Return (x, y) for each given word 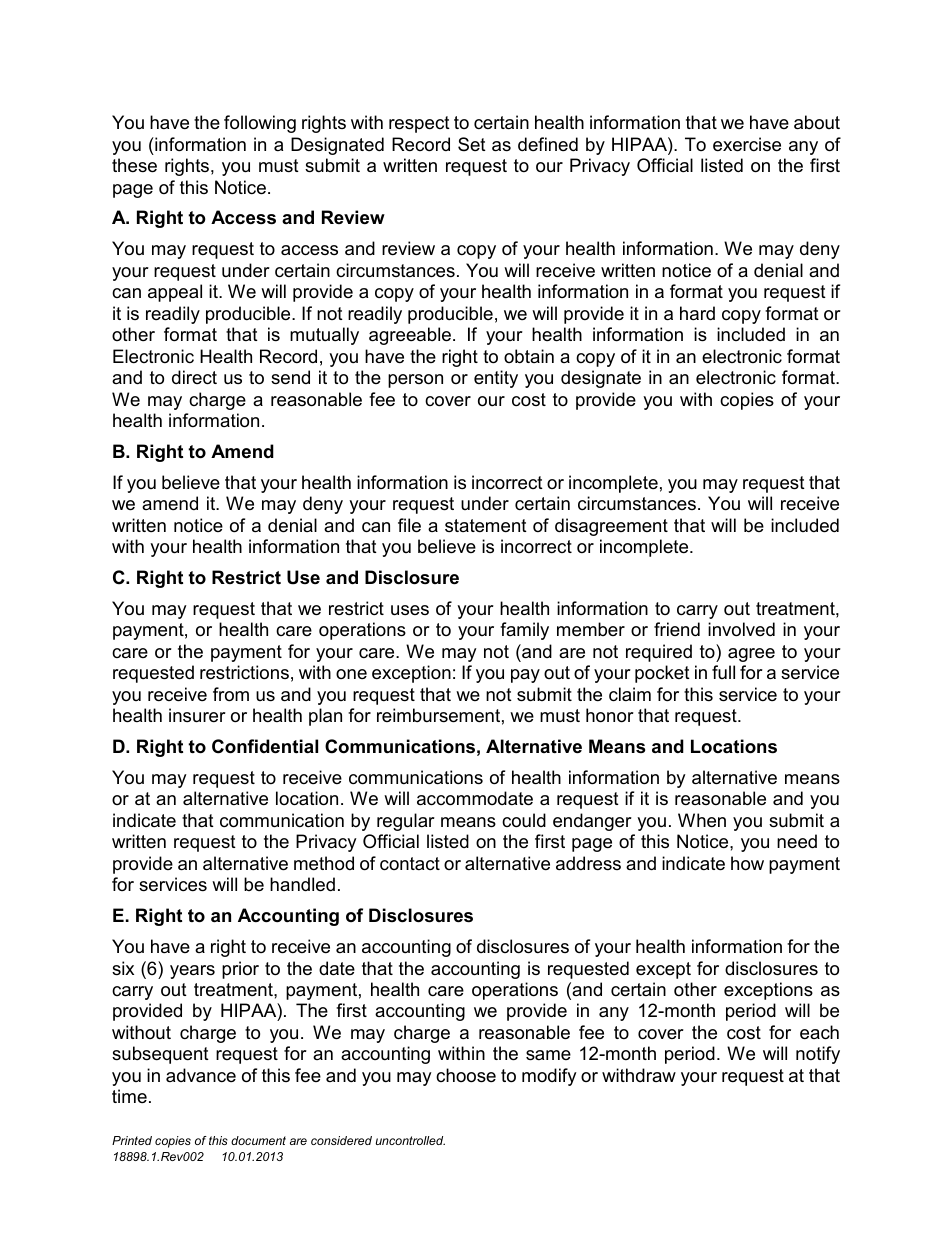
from (231, 694)
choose (466, 1075)
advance (201, 1075)
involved (741, 629)
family (524, 631)
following (260, 124)
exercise (747, 144)
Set (472, 144)
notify (818, 1055)
